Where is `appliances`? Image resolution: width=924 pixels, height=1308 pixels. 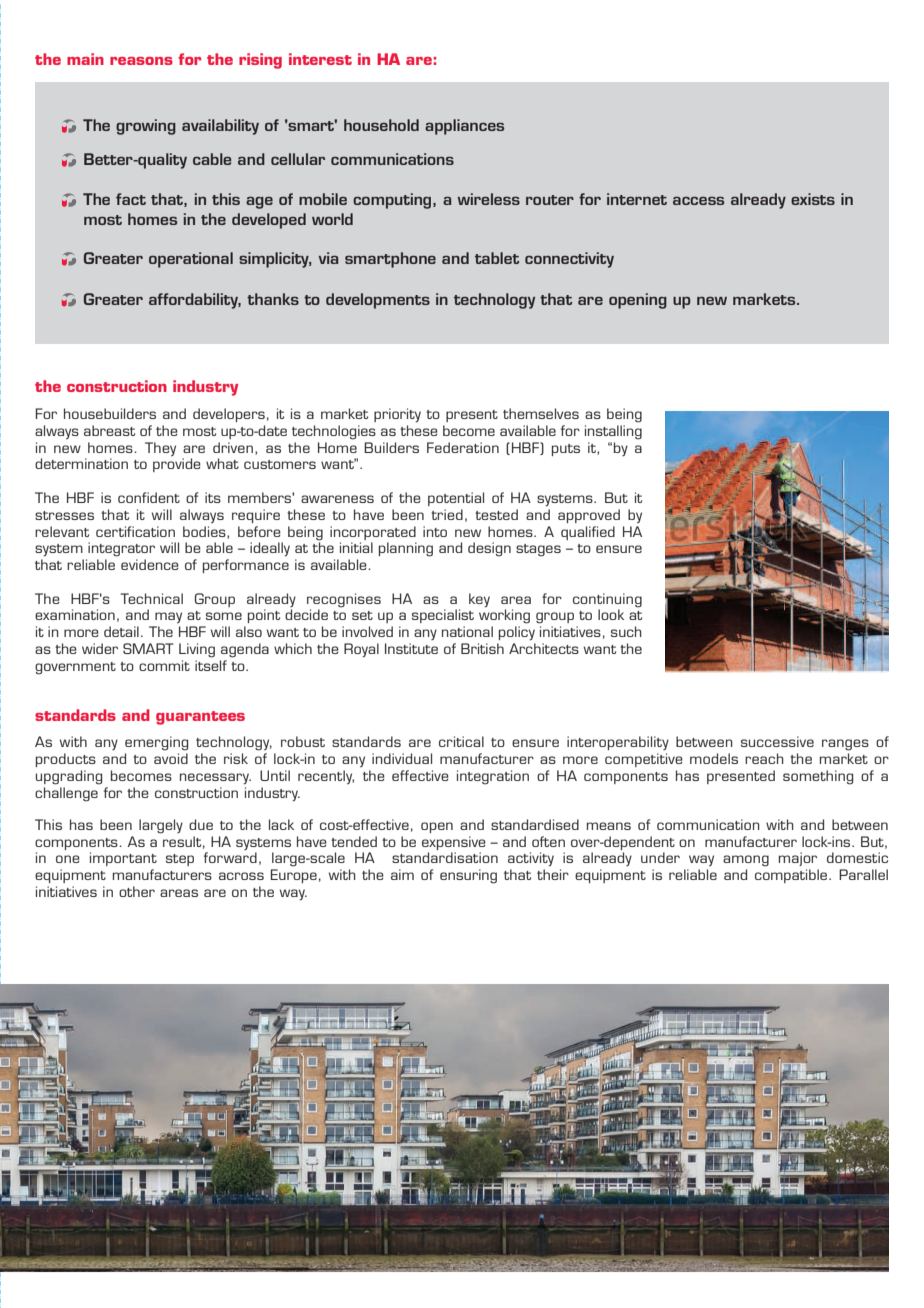 appliances is located at coordinates (464, 127).
